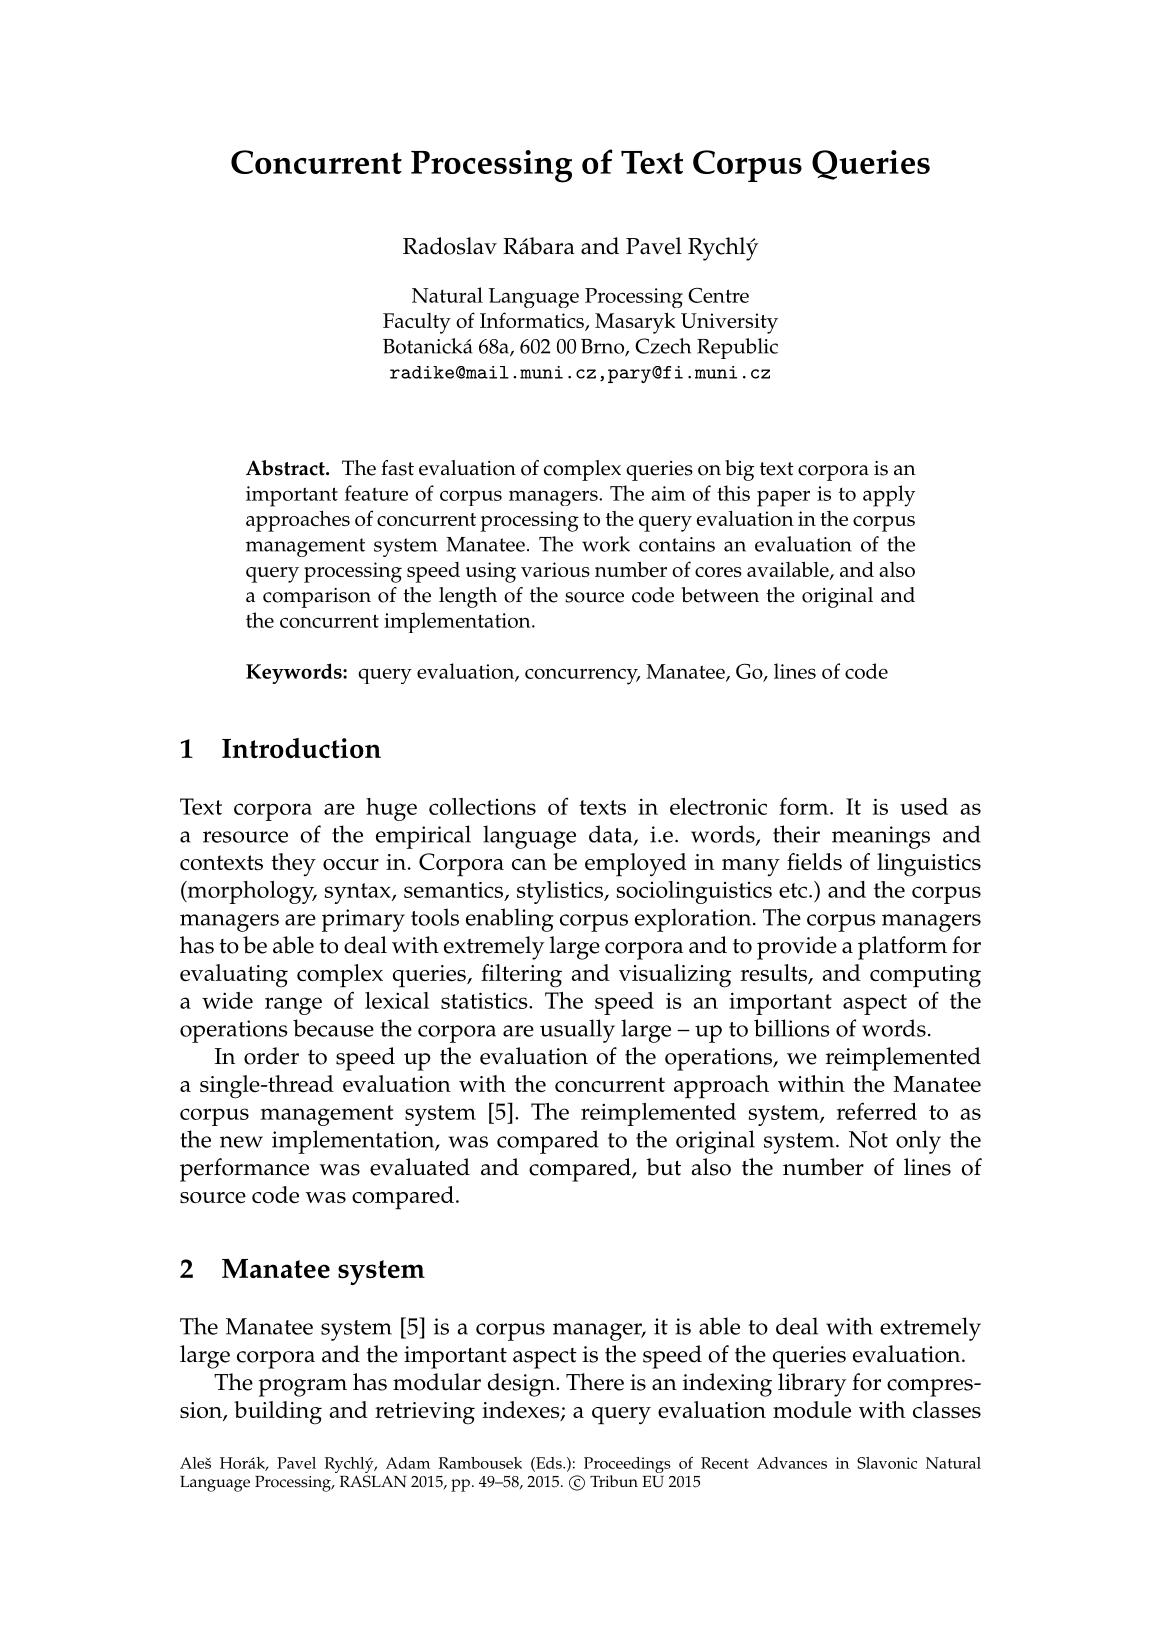 The image size is (1161, 1642). I want to click on Eds, so click(549, 1464).
